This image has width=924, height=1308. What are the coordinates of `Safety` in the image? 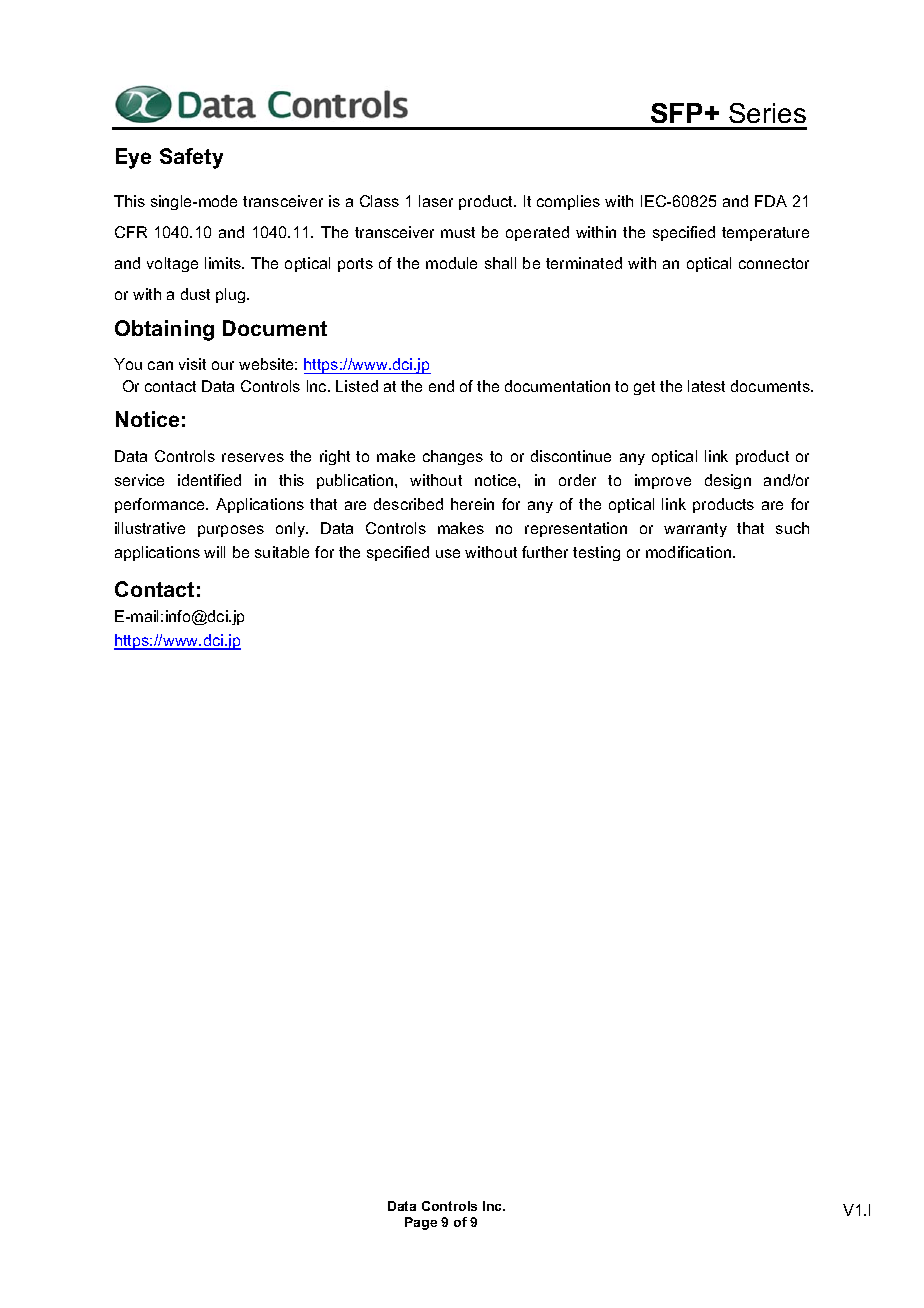 It's located at (191, 158).
